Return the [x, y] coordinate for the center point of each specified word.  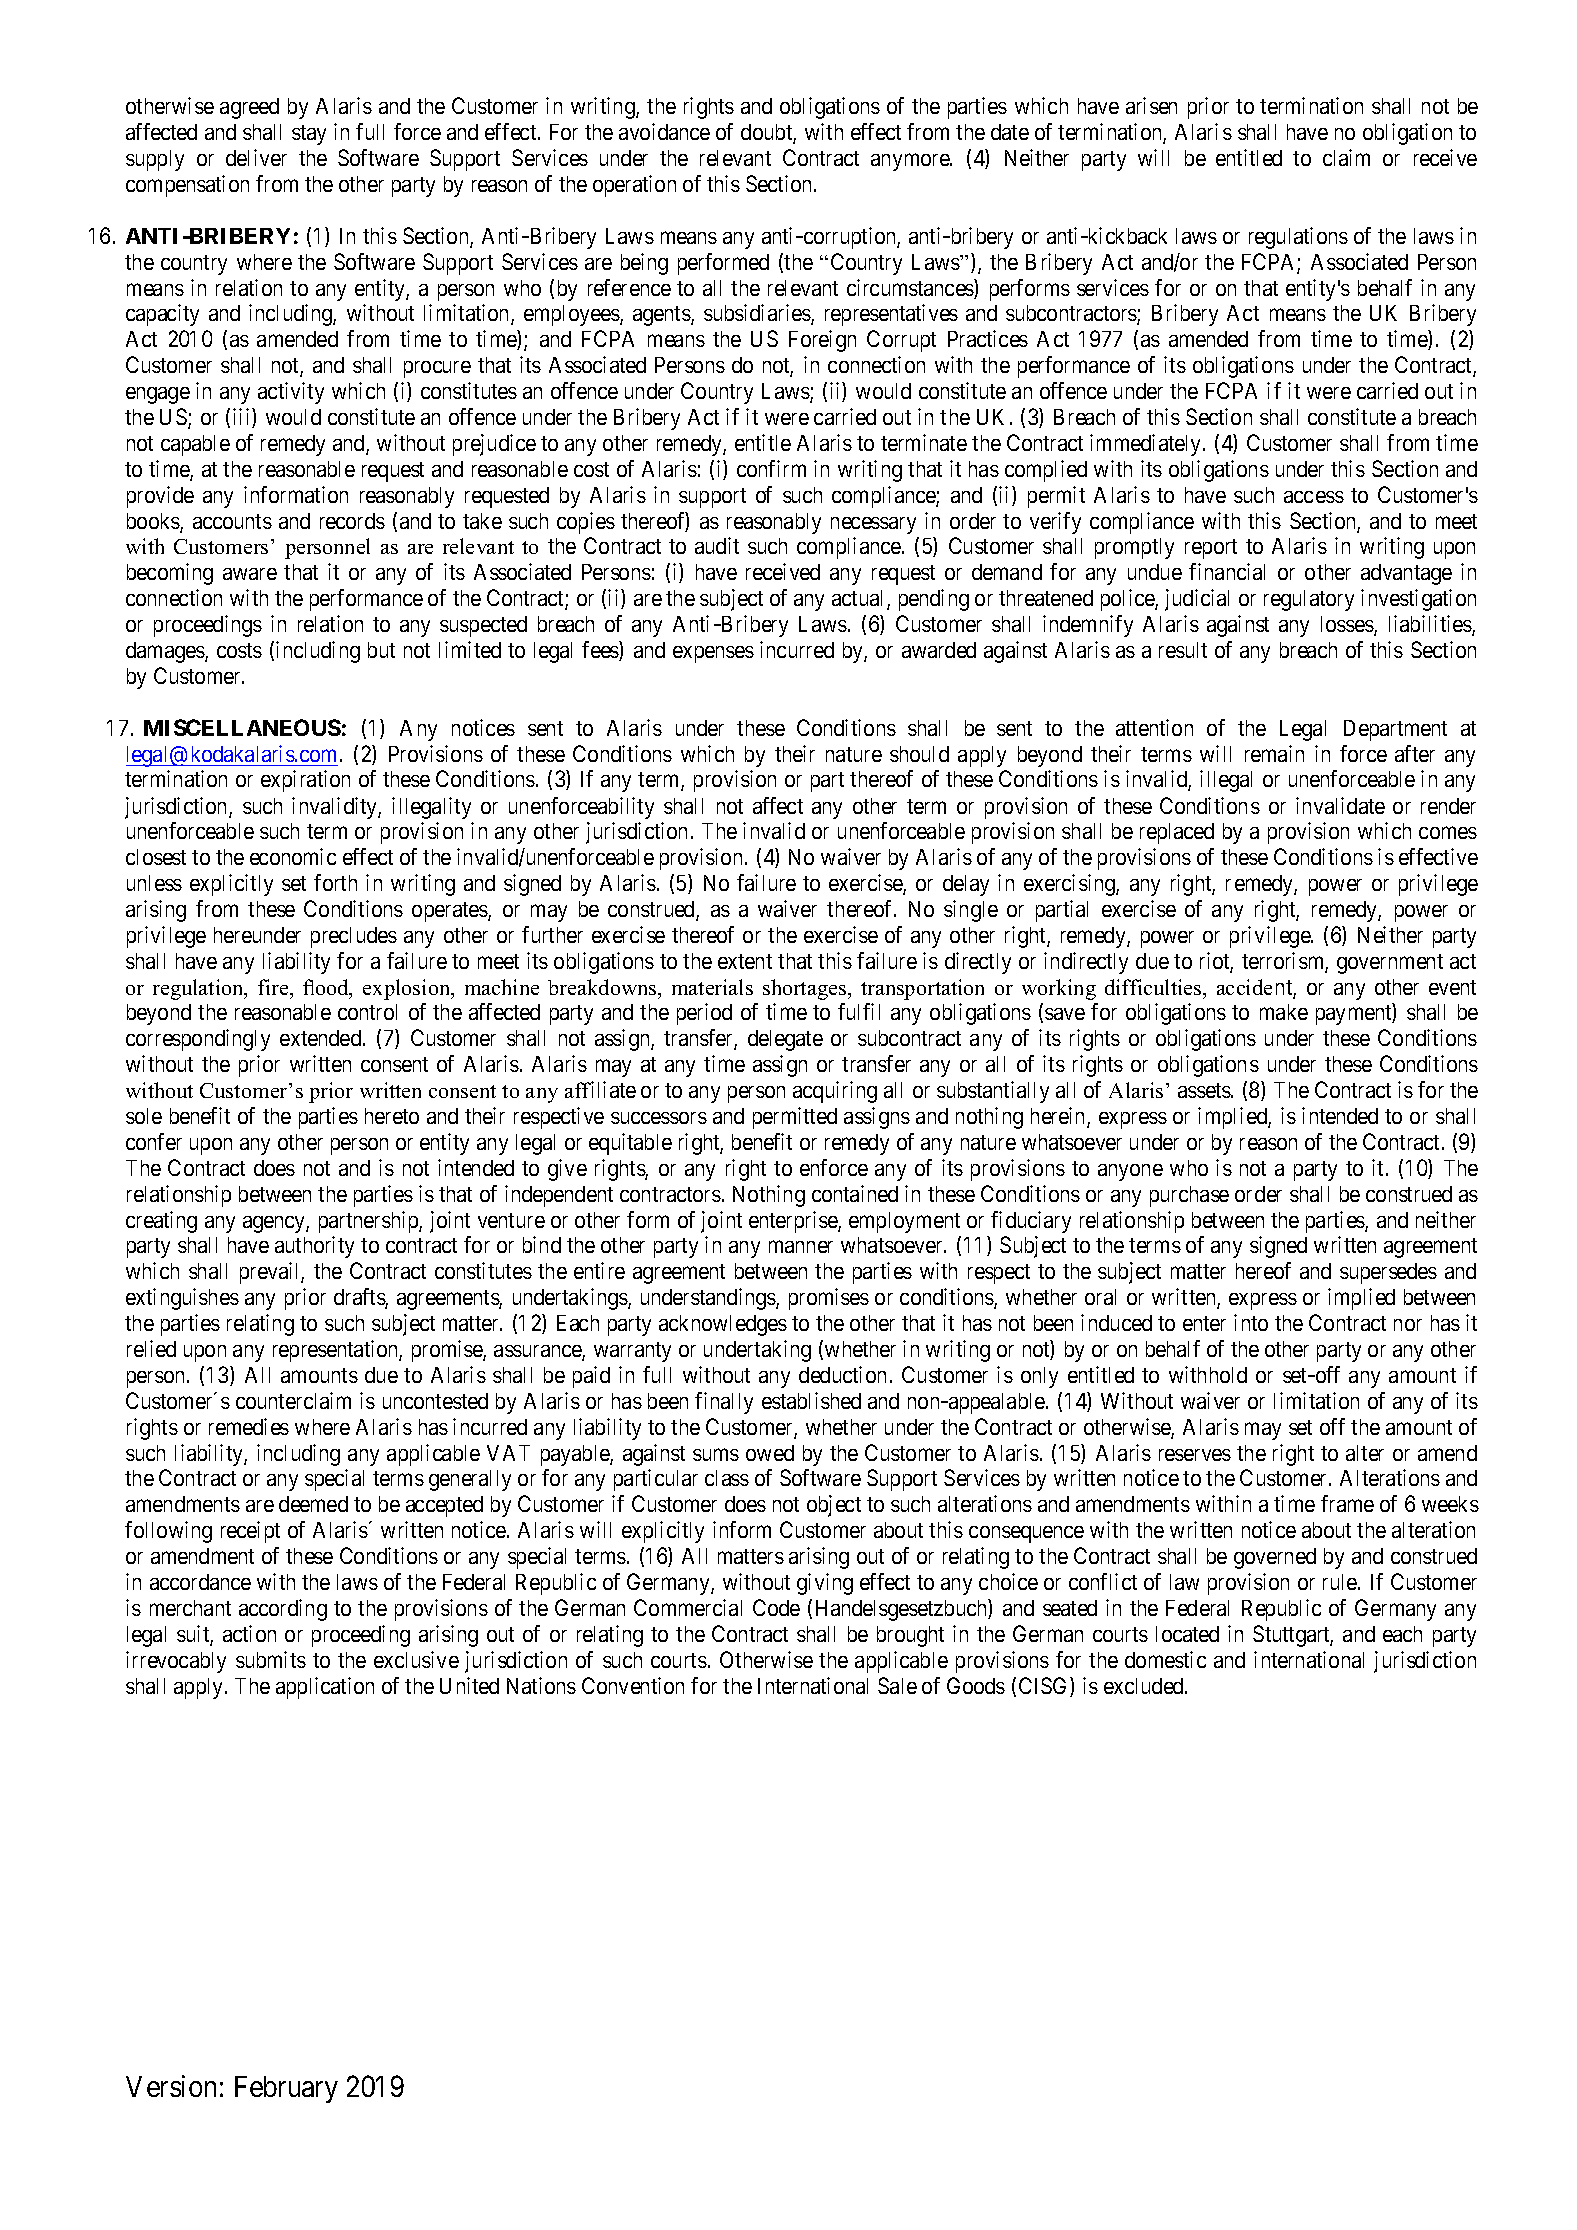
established [811, 1400]
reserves [1195, 1455]
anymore [911, 162]
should [919, 754]
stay [309, 135]
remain [1274, 753]
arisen [1151, 105]
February [286, 2089]
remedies [249, 1426]
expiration [305, 781]
